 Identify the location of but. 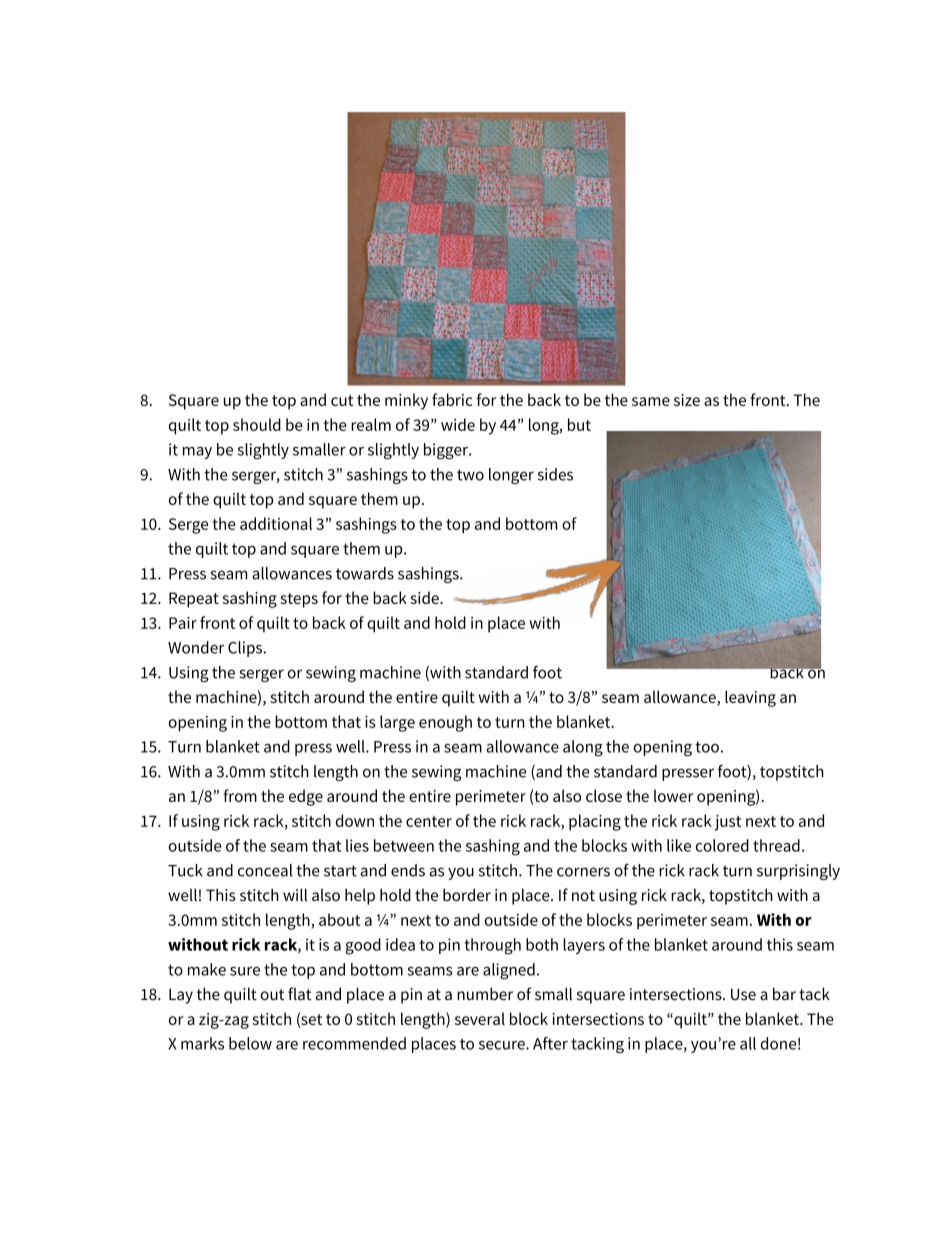
(579, 424).
